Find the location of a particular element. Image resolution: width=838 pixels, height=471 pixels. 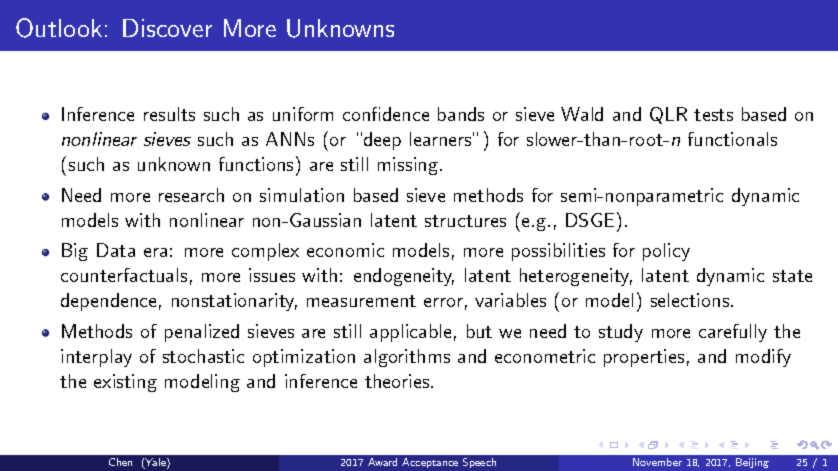

functionals is located at coordinates (732, 139).
